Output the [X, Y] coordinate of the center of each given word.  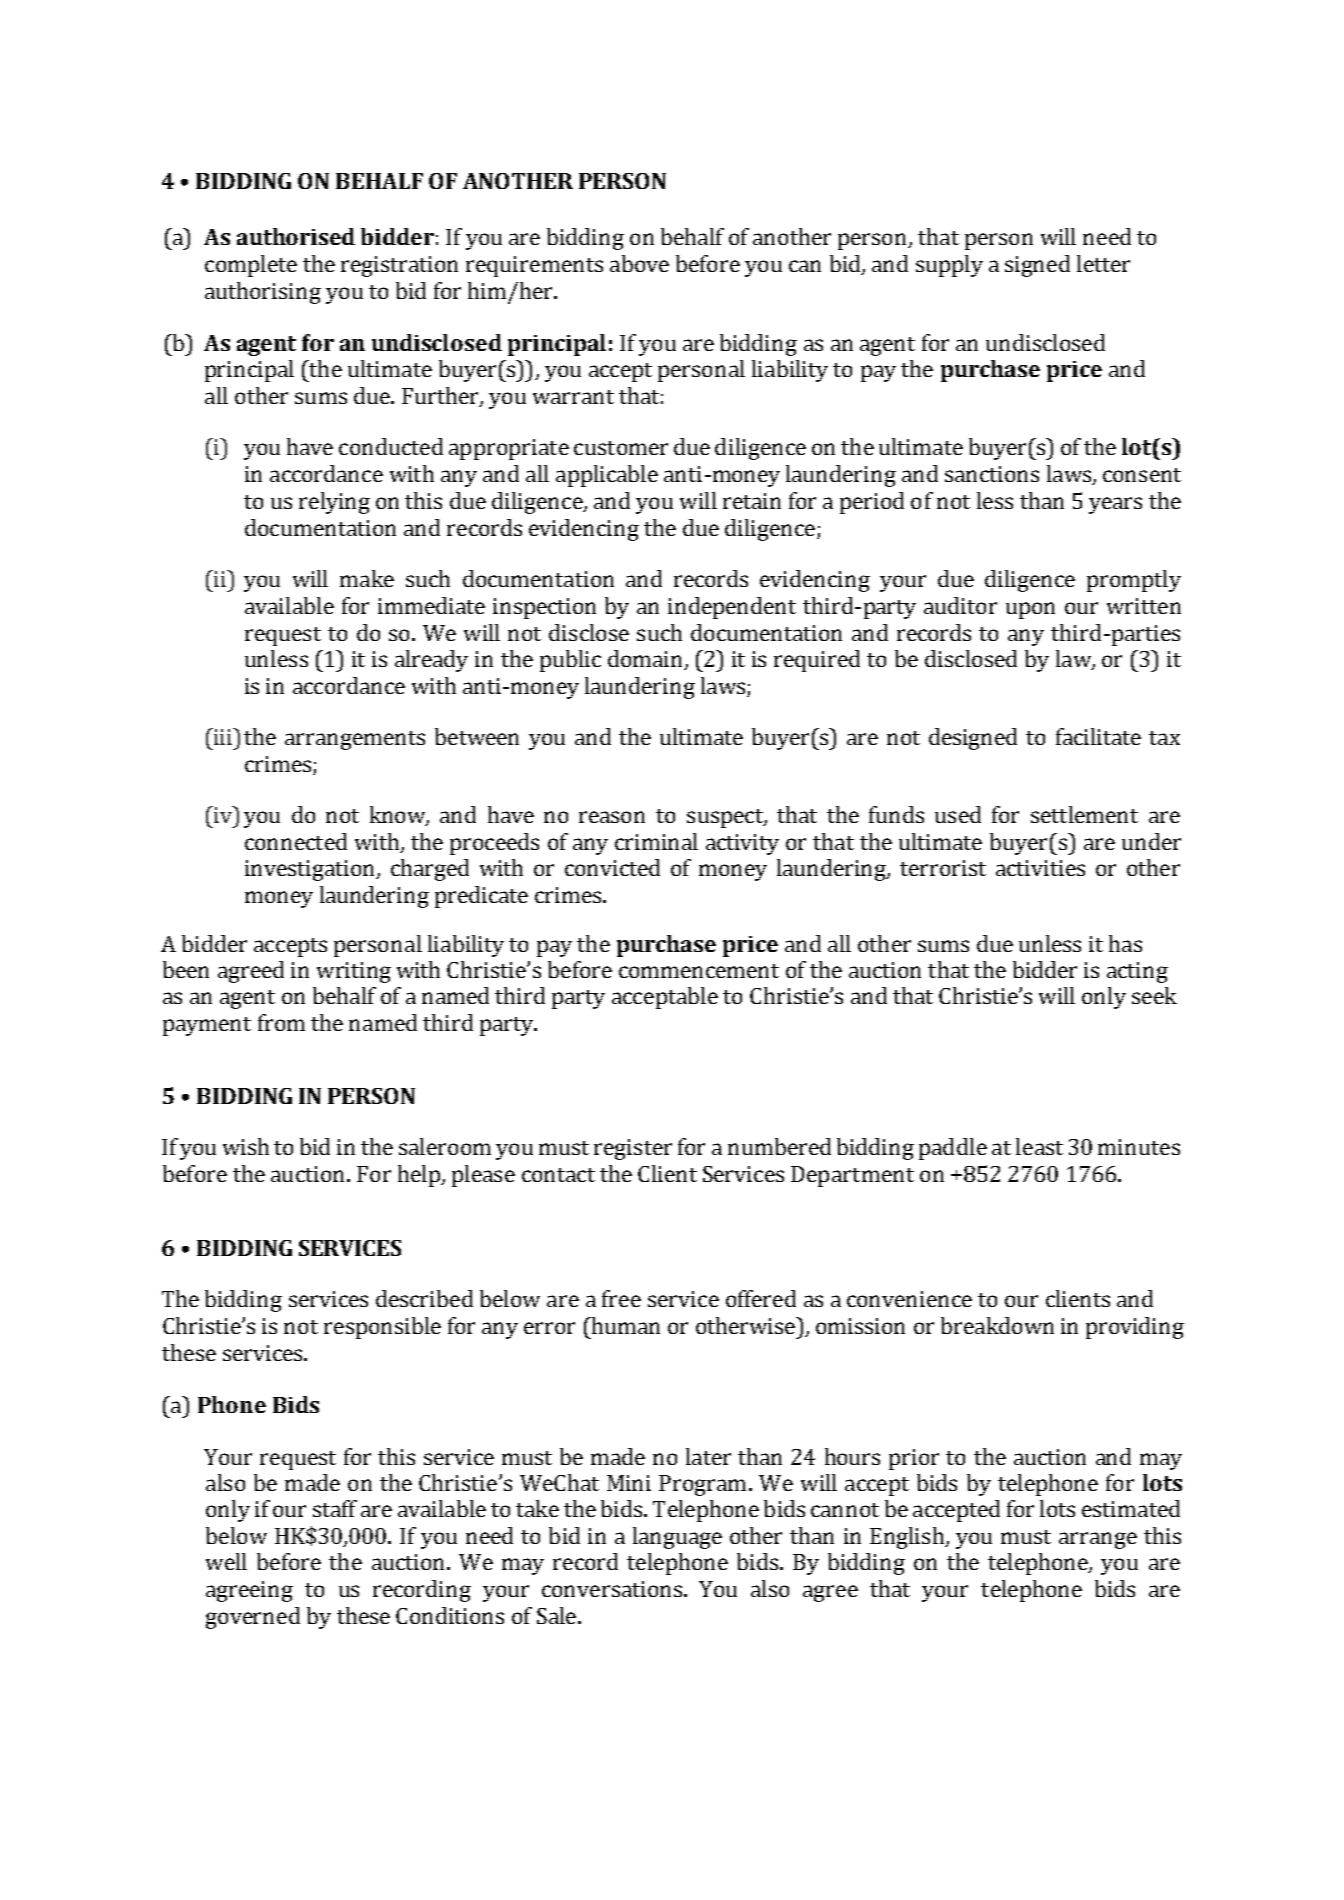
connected [296, 841]
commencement [699, 971]
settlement [1084, 814]
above [639, 263]
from [281, 1022]
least [1039, 1146]
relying [334, 503]
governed [253, 1618]
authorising [263, 293]
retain [752, 501]
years [1115, 505]
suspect [726, 818]
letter [1103, 263]
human [624, 1325]
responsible [382, 1328]
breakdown [997, 1325]
